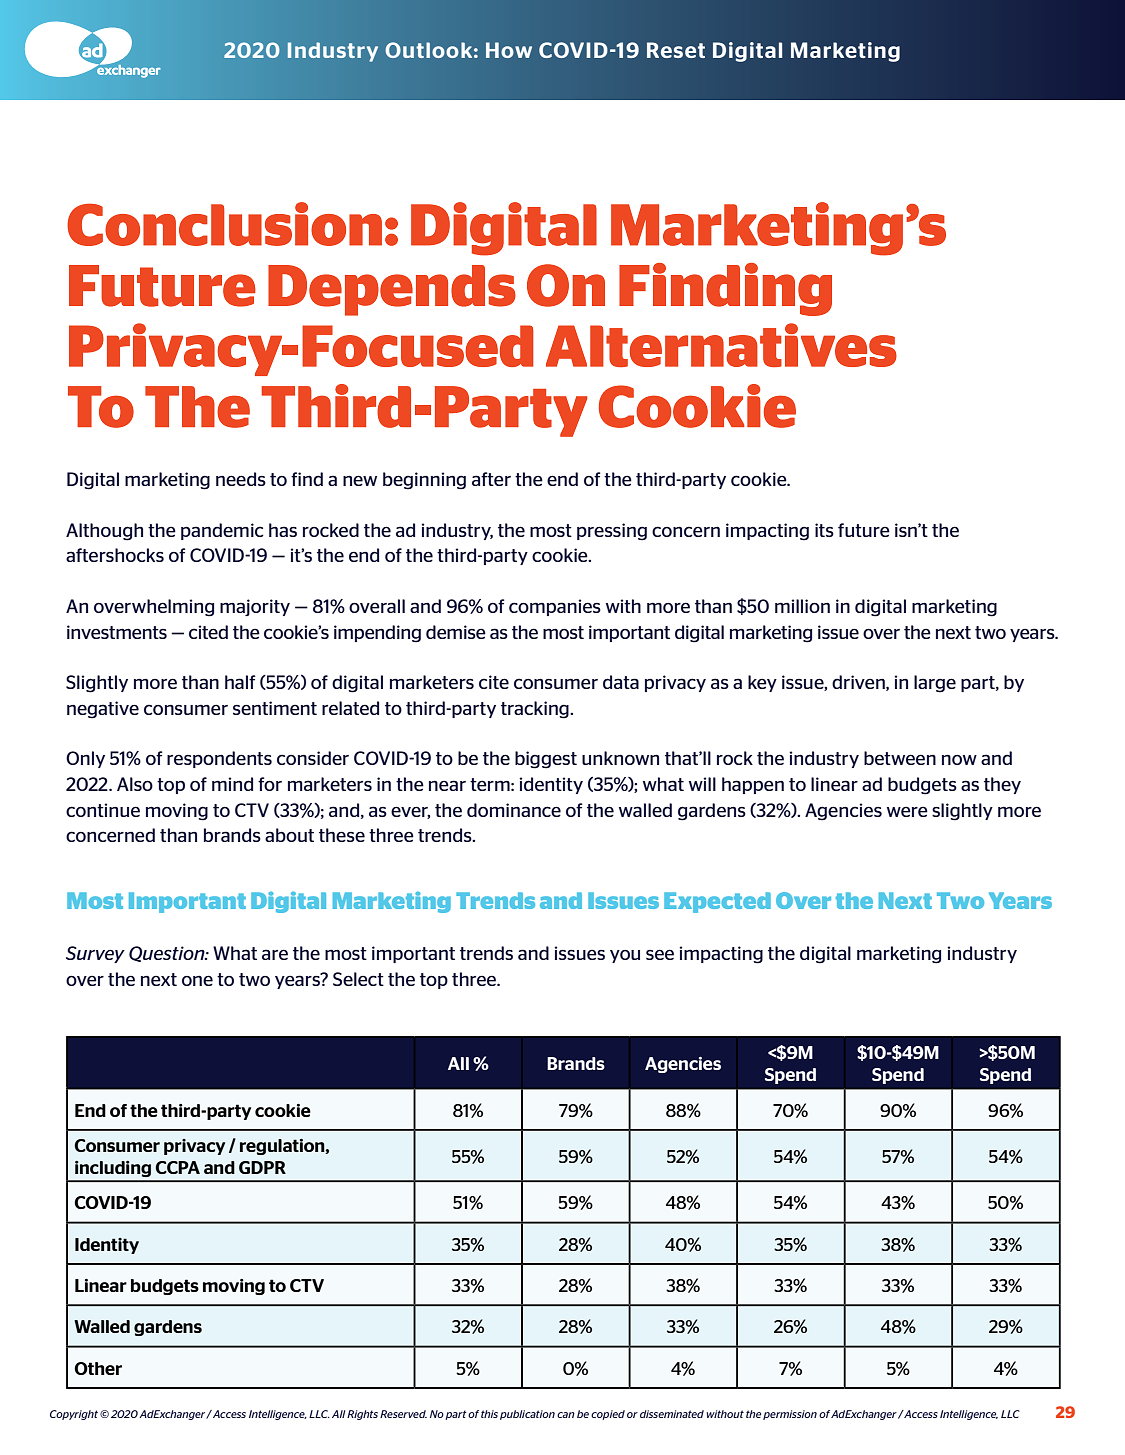  I want to click on one, so click(197, 980).
